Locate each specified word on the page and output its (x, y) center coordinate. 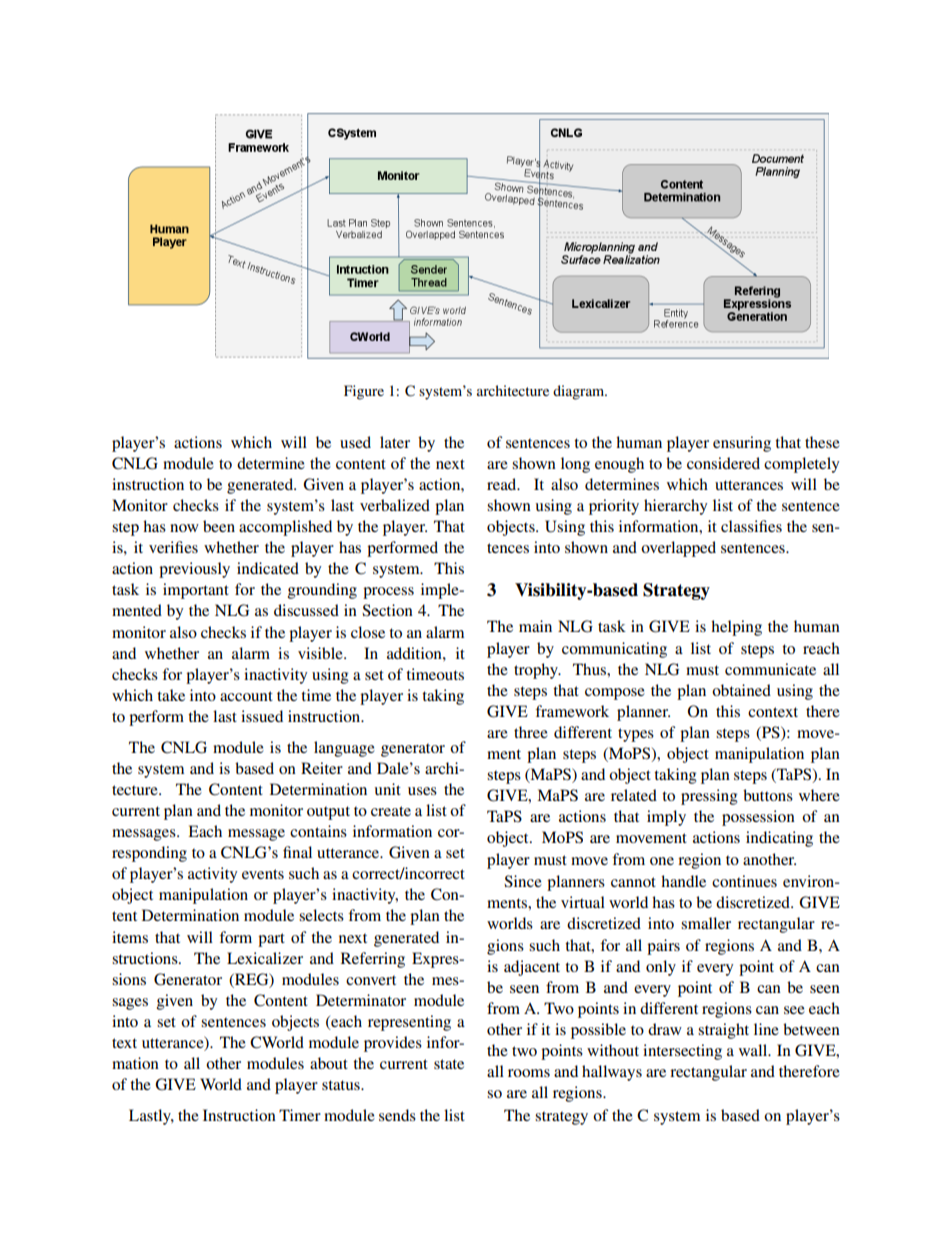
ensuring (742, 444)
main (535, 626)
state (449, 1064)
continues (744, 881)
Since (523, 881)
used (355, 442)
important (196, 591)
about (329, 1063)
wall (754, 1050)
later (395, 442)
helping (736, 628)
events (263, 874)
